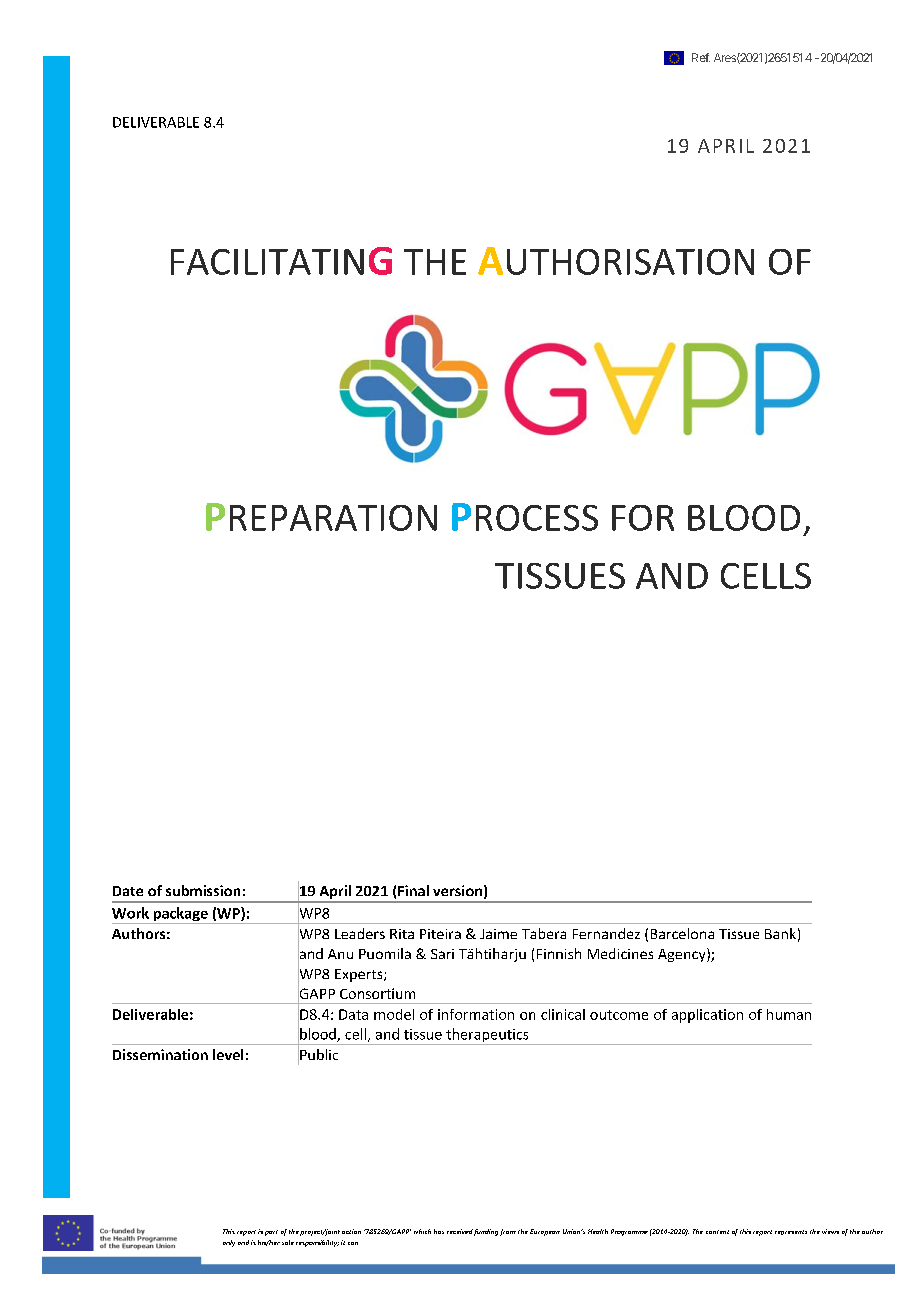 Image resolution: width=924 pixels, height=1308 pixels. Describe the element at coordinates (203, 890) in the screenshot. I see `submission` at that location.
